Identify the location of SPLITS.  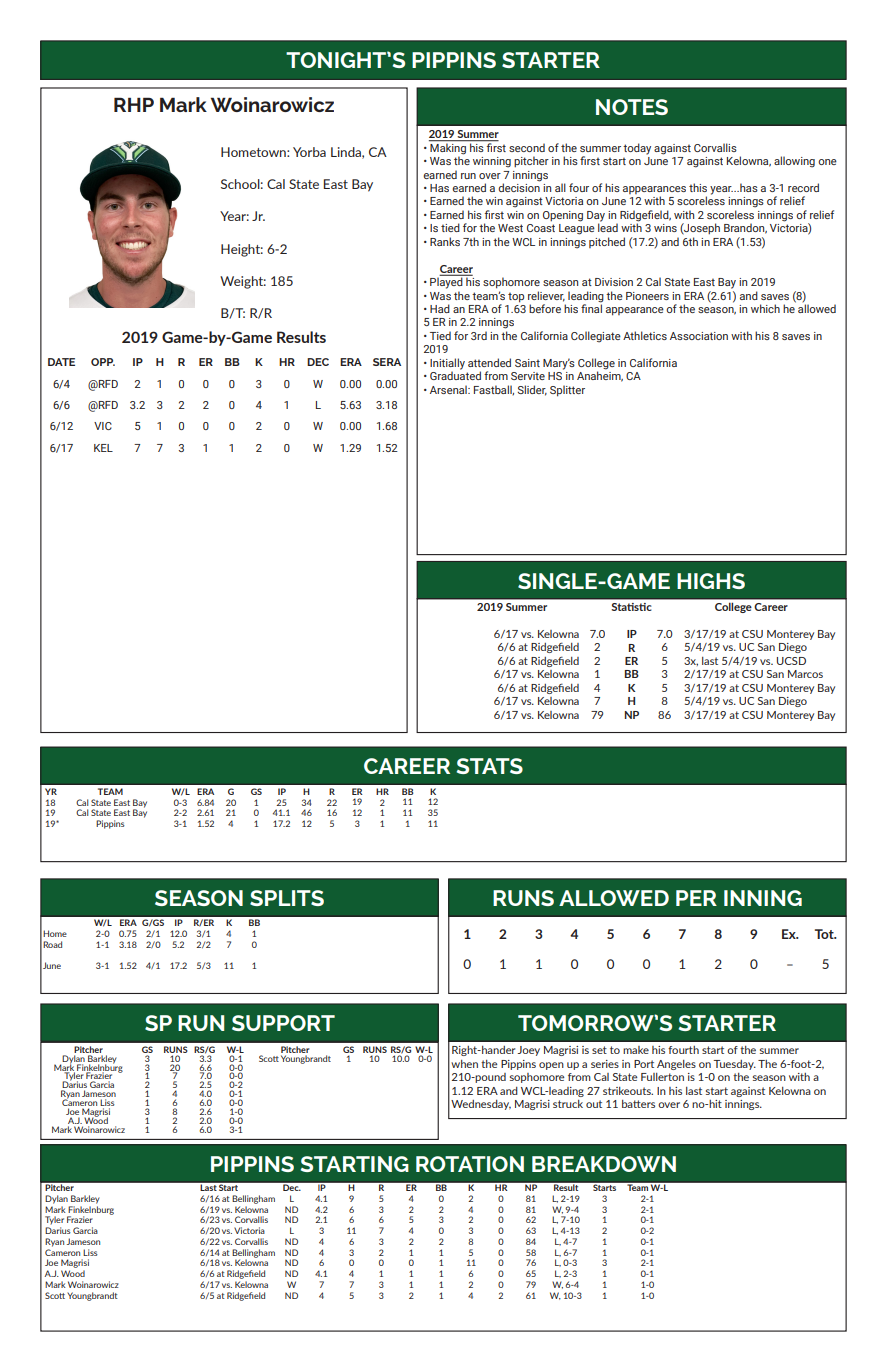
(287, 898).
